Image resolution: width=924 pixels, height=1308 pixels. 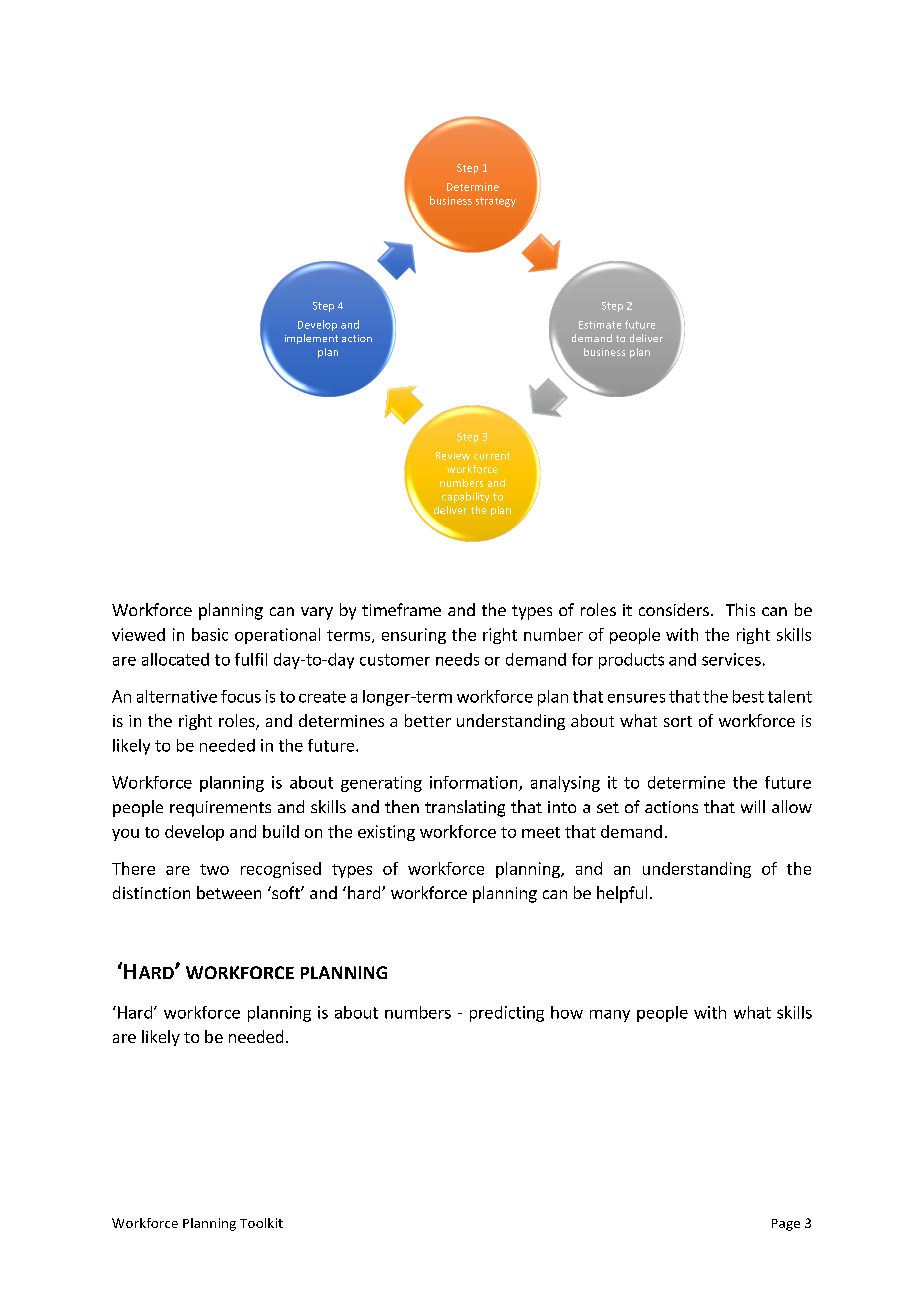 I want to click on better, so click(x=428, y=720).
